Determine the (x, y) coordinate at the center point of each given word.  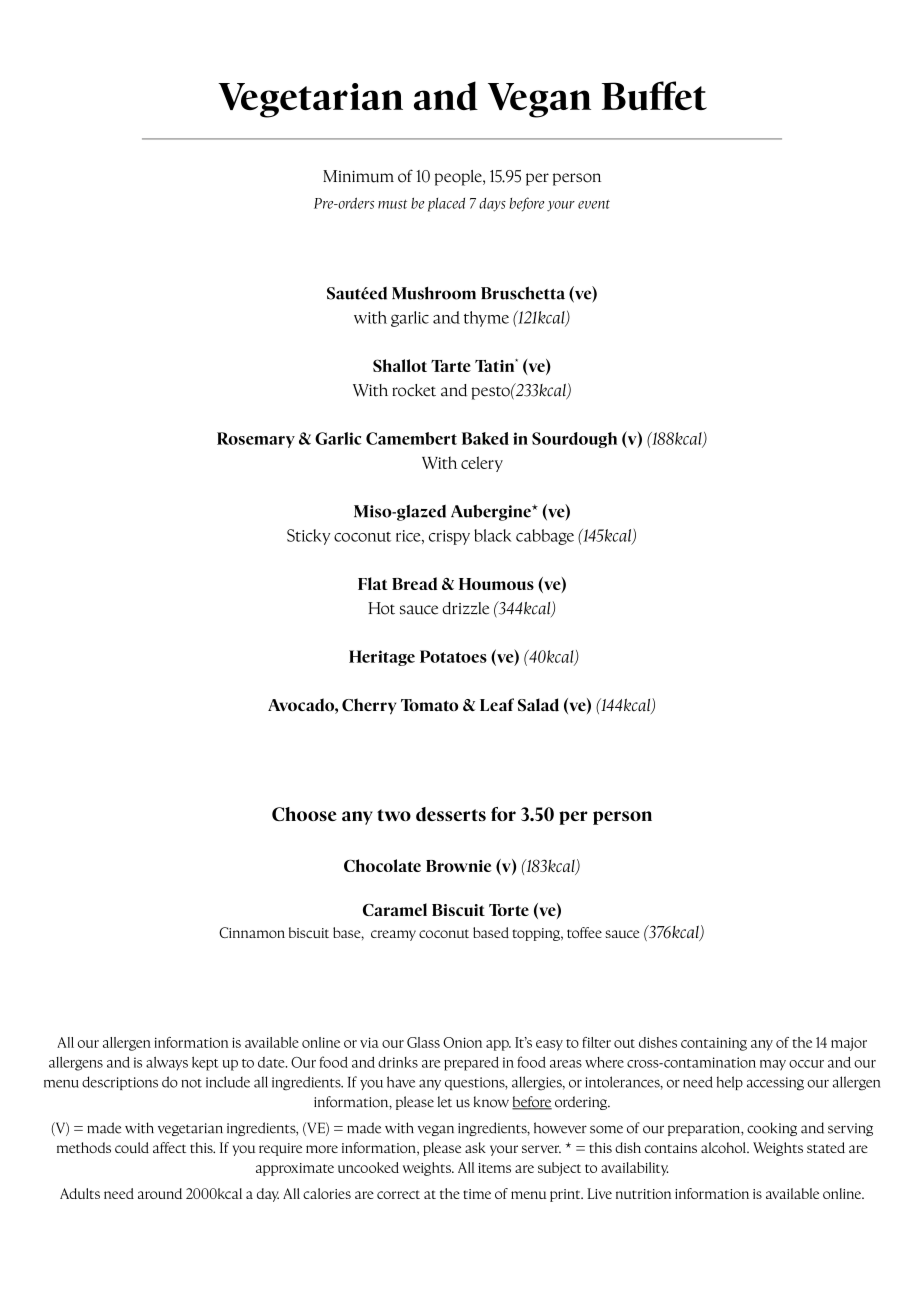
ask (475, 1147)
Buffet (654, 96)
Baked (485, 438)
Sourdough (574, 440)
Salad (538, 705)
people (459, 178)
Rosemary (256, 440)
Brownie (458, 866)
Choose (304, 814)
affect (169, 1147)
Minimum (358, 176)
